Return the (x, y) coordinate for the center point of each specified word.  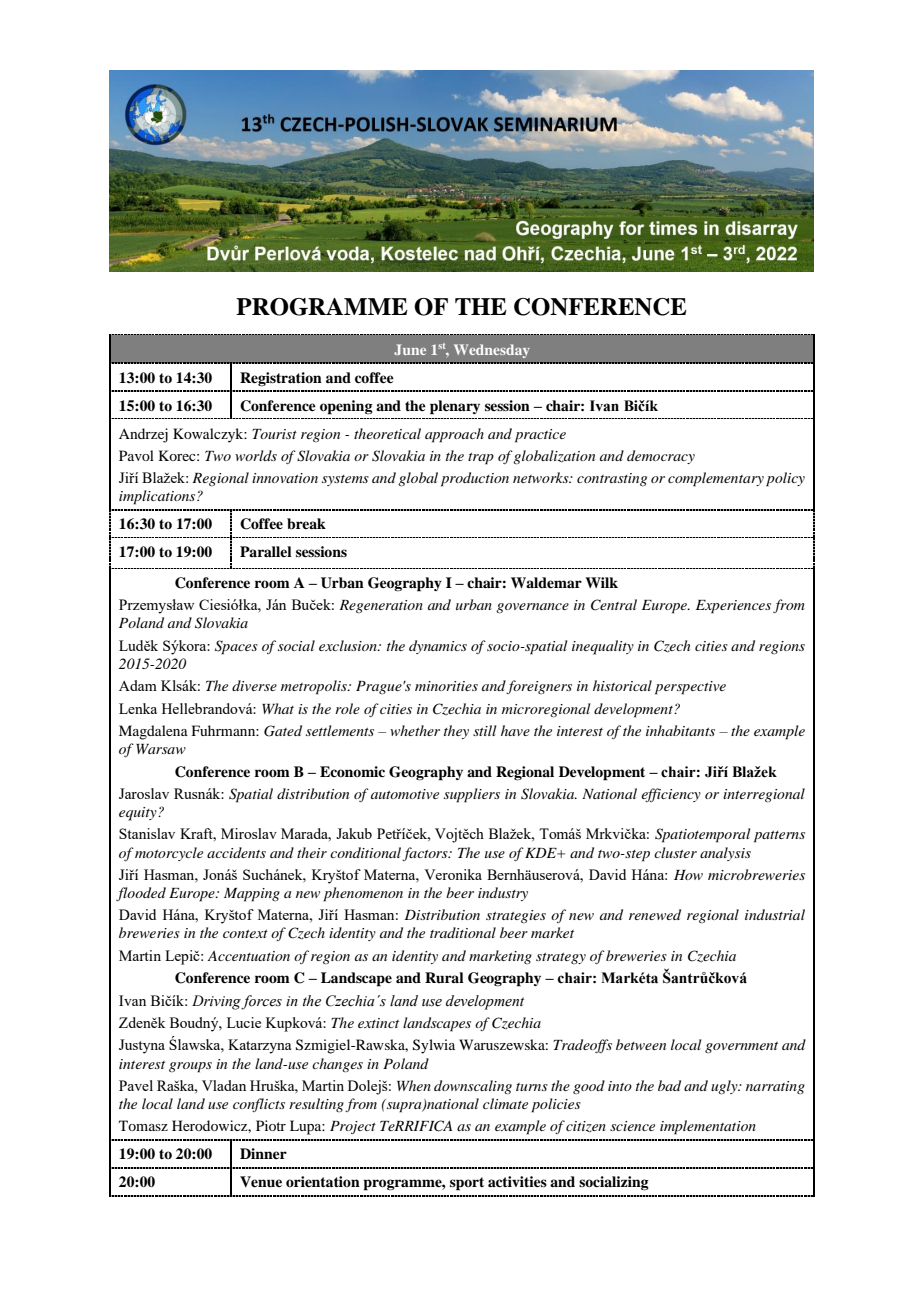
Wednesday (492, 351)
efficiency (671, 795)
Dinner (263, 1153)
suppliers (472, 795)
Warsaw (161, 749)
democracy (661, 457)
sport (467, 1184)
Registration (281, 379)
